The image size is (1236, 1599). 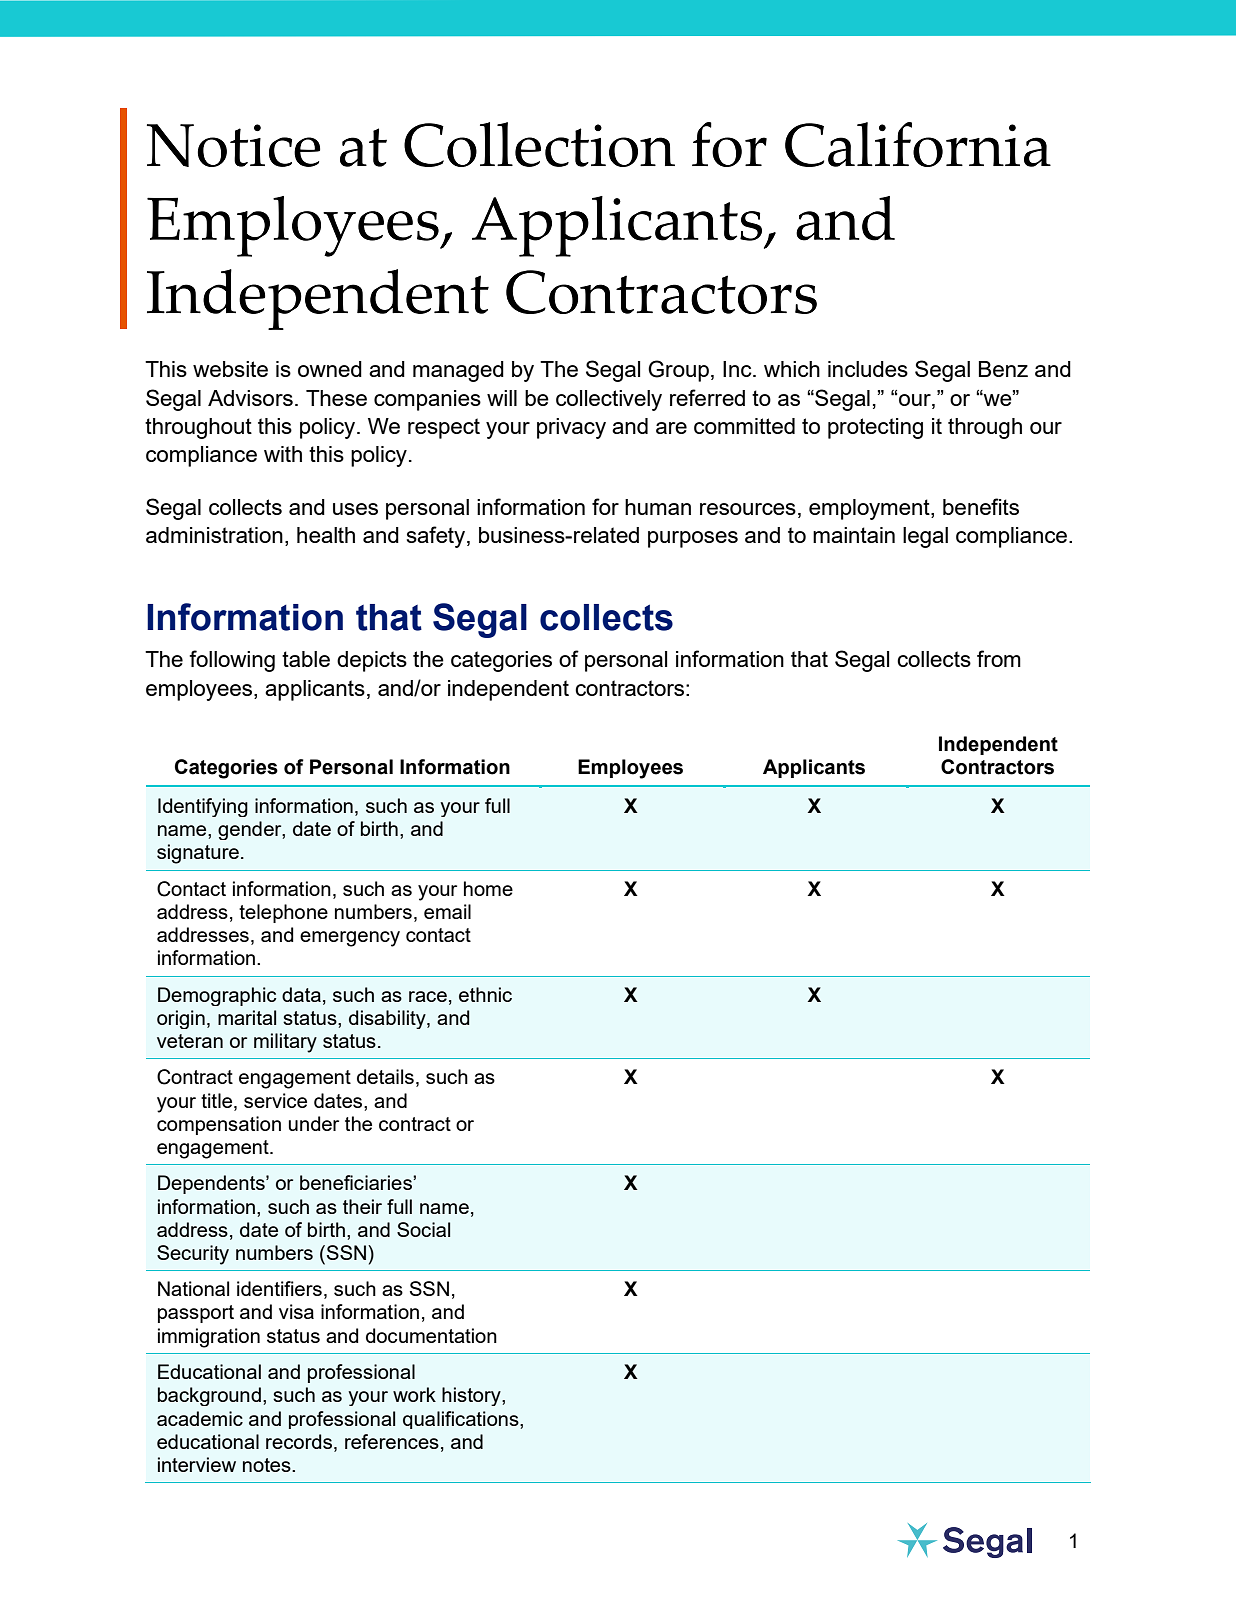 I want to click on home, so click(x=488, y=888).
